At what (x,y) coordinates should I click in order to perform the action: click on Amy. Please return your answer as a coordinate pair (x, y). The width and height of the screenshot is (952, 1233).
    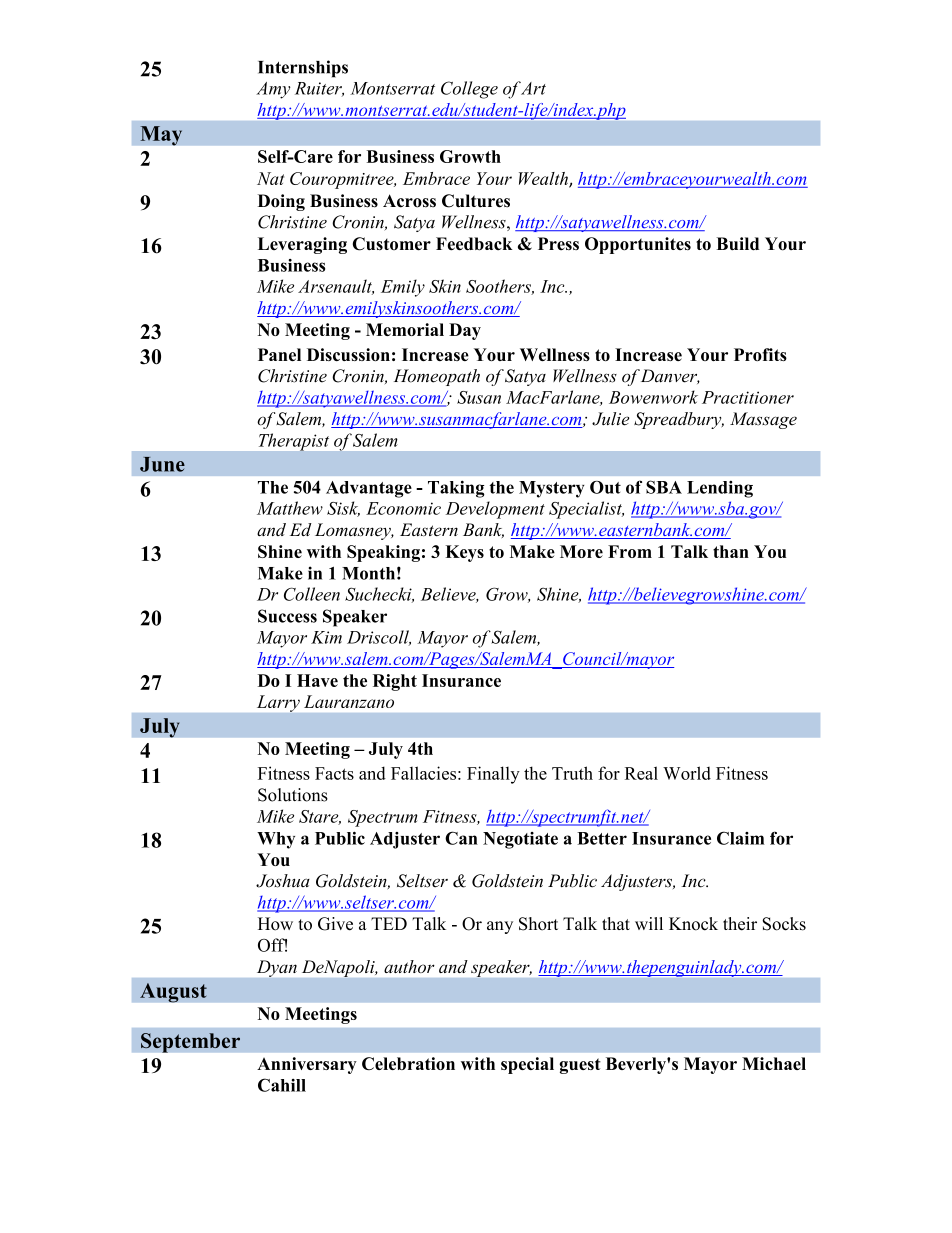
    Looking at the image, I should click on (273, 90).
